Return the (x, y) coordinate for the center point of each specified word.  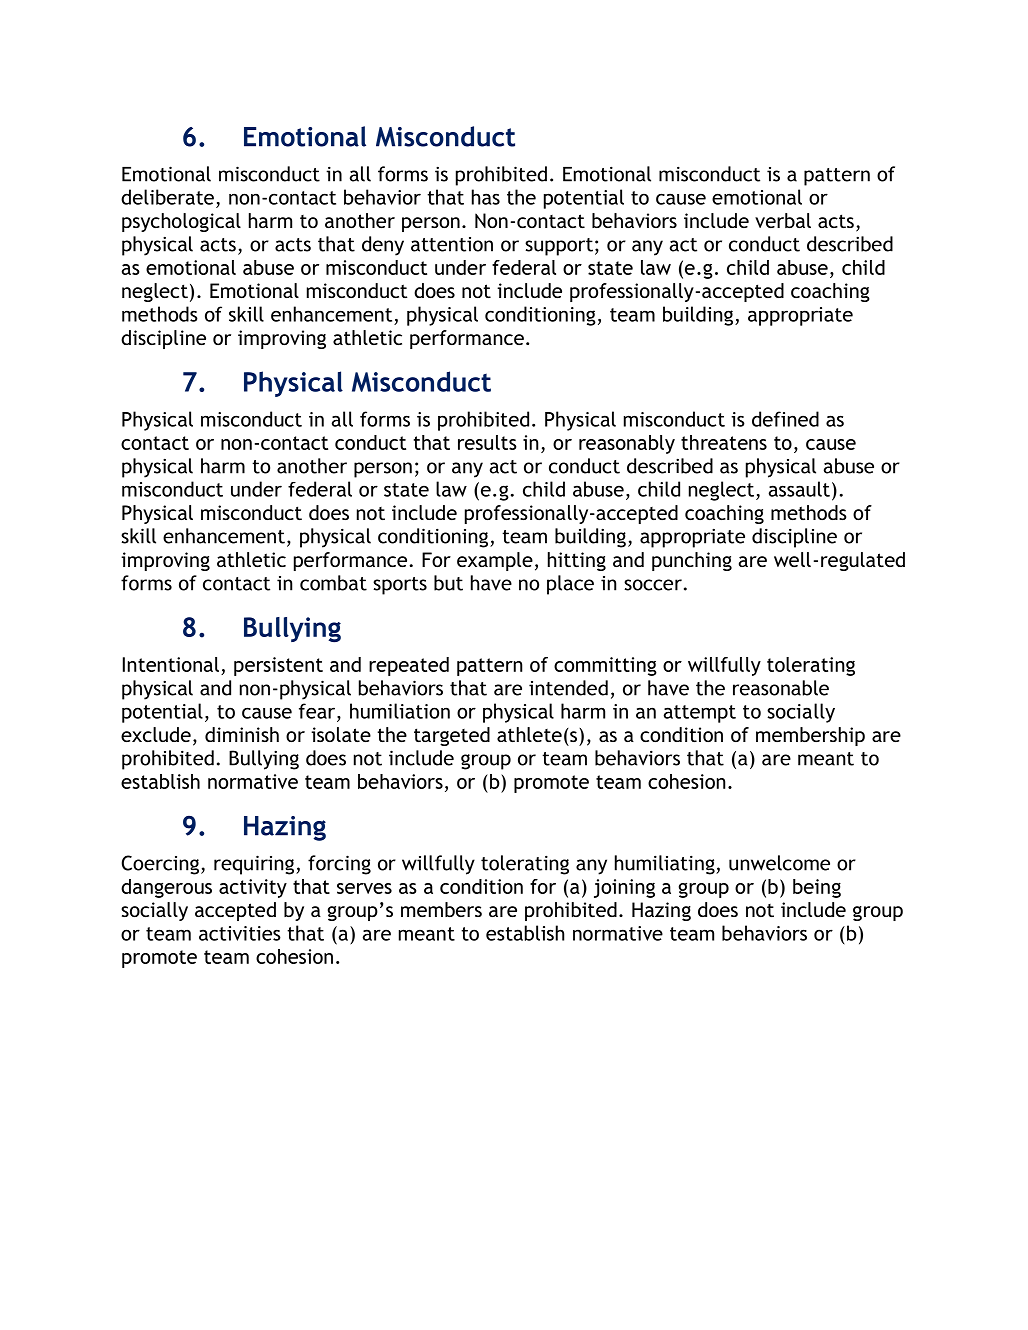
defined (785, 419)
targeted (452, 736)
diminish (242, 734)
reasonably (627, 444)
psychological (181, 222)
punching (692, 561)
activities (240, 933)
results (487, 442)
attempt (700, 714)
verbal (783, 220)
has (486, 197)
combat (333, 583)
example (495, 561)
